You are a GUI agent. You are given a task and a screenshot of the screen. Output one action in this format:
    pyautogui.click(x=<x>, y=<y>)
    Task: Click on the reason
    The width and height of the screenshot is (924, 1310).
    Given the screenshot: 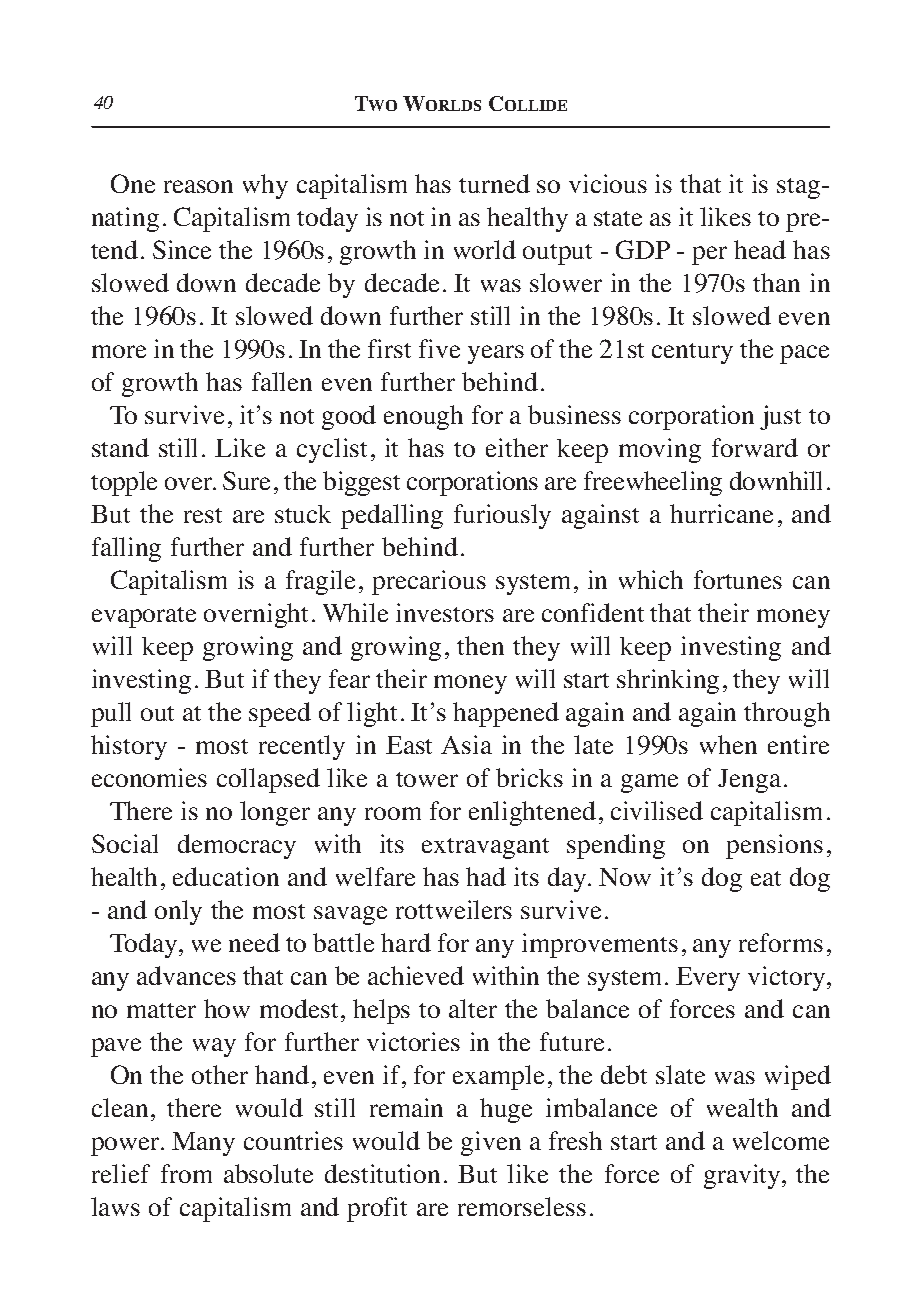 What is the action you would take?
    pyautogui.click(x=198, y=186)
